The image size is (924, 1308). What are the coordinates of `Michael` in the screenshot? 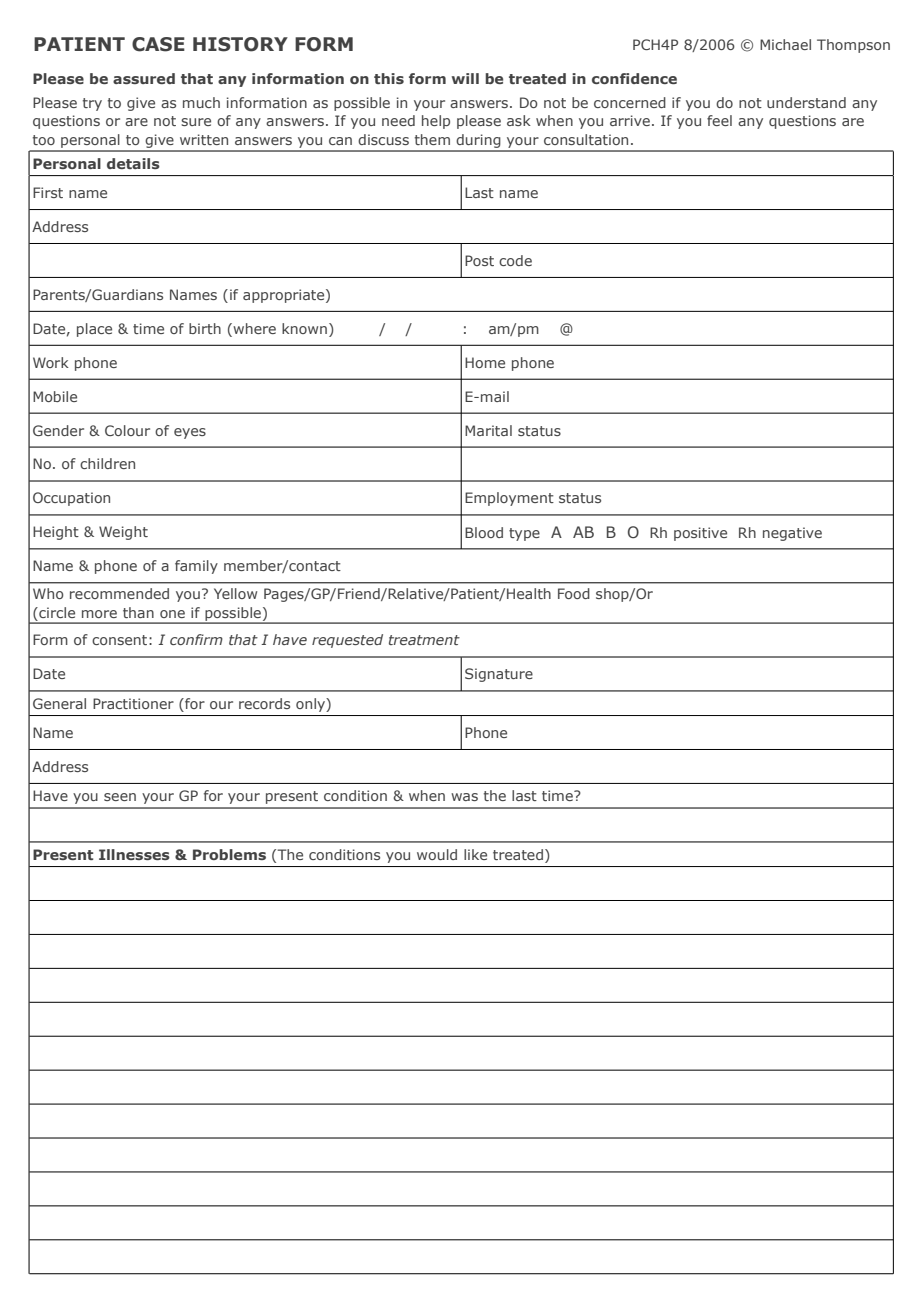 It's located at (785, 44).
